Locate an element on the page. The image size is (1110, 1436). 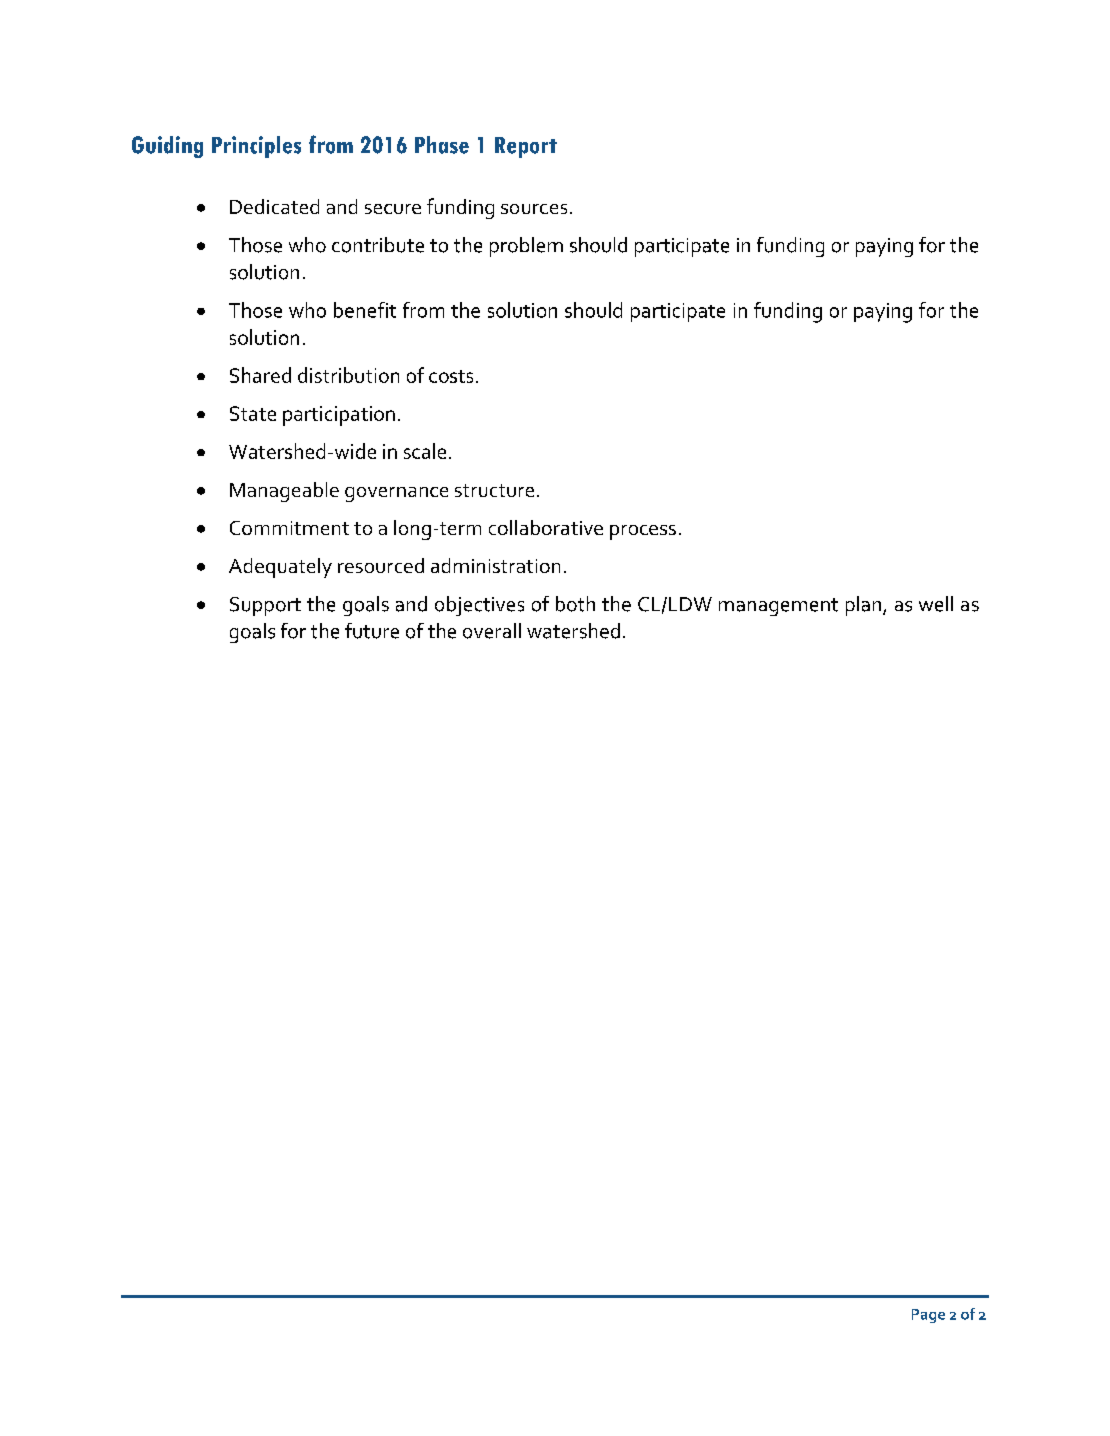
Report is located at coordinates (526, 147).
